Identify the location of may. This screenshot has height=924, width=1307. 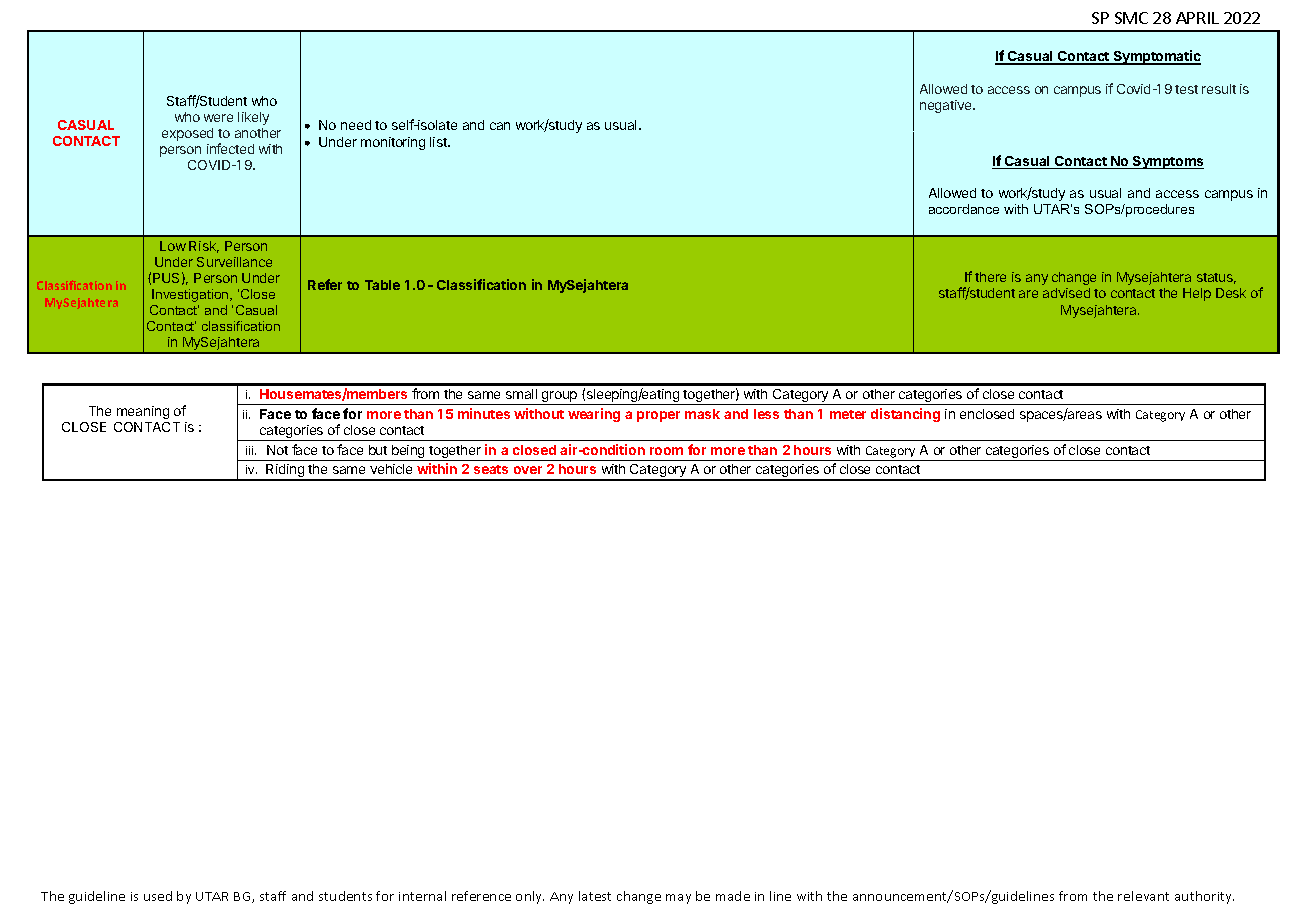
(678, 899).
